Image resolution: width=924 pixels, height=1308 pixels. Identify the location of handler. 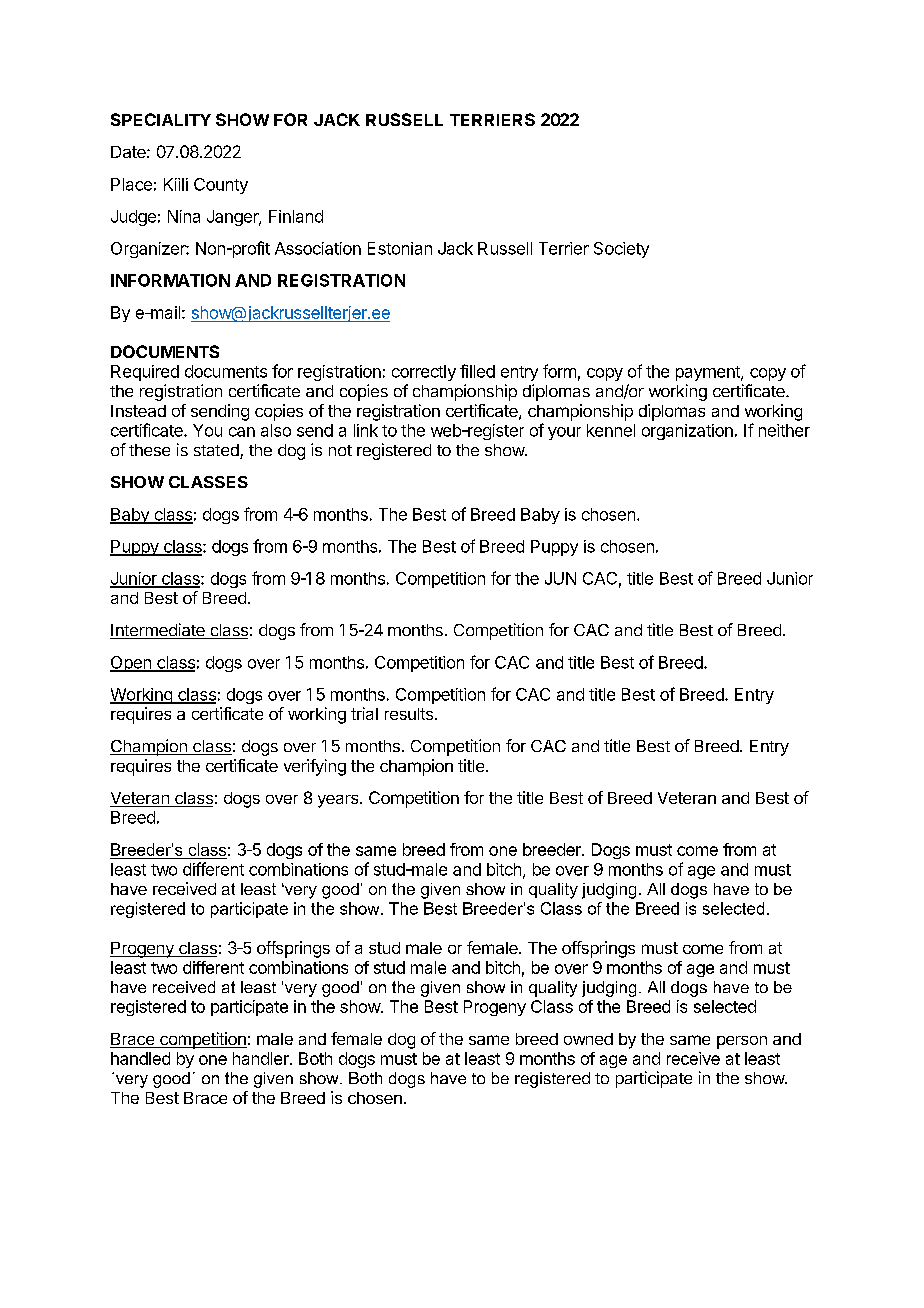
(262, 1058).
